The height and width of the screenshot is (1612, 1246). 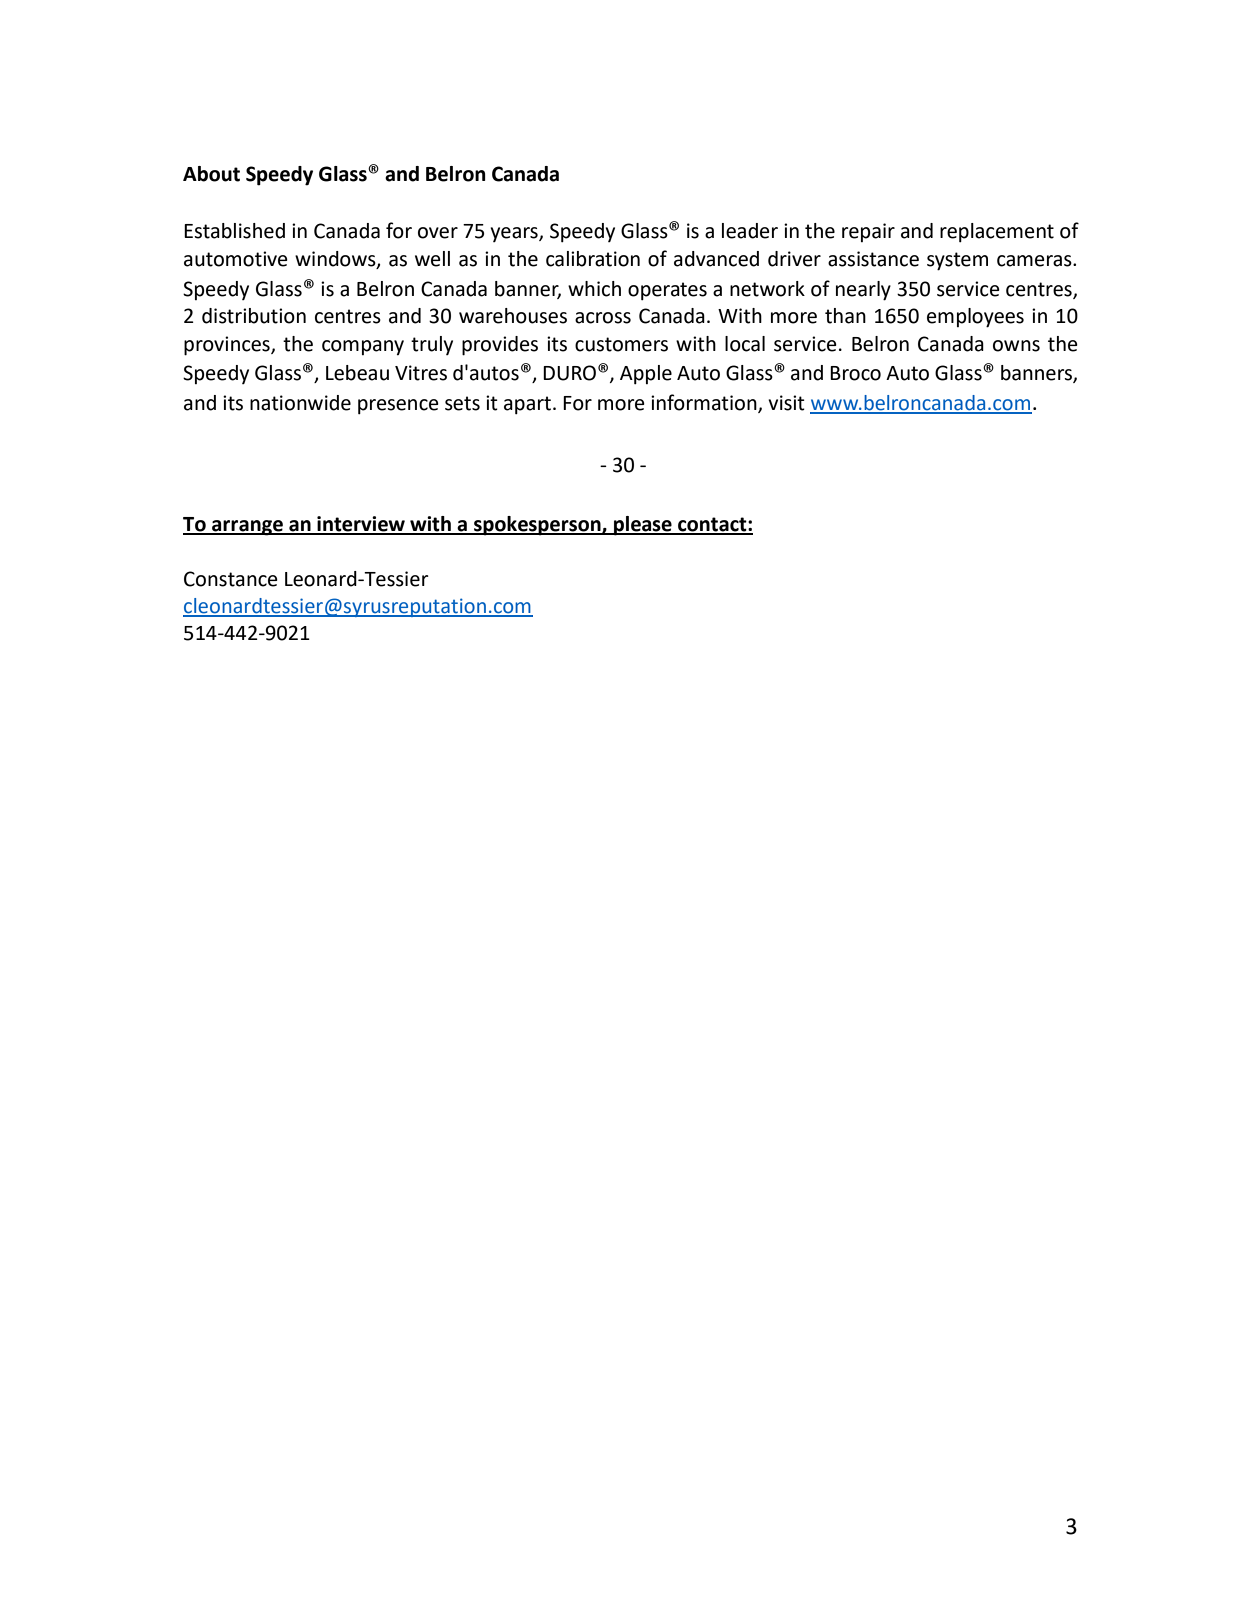 I want to click on visit, so click(x=786, y=403).
